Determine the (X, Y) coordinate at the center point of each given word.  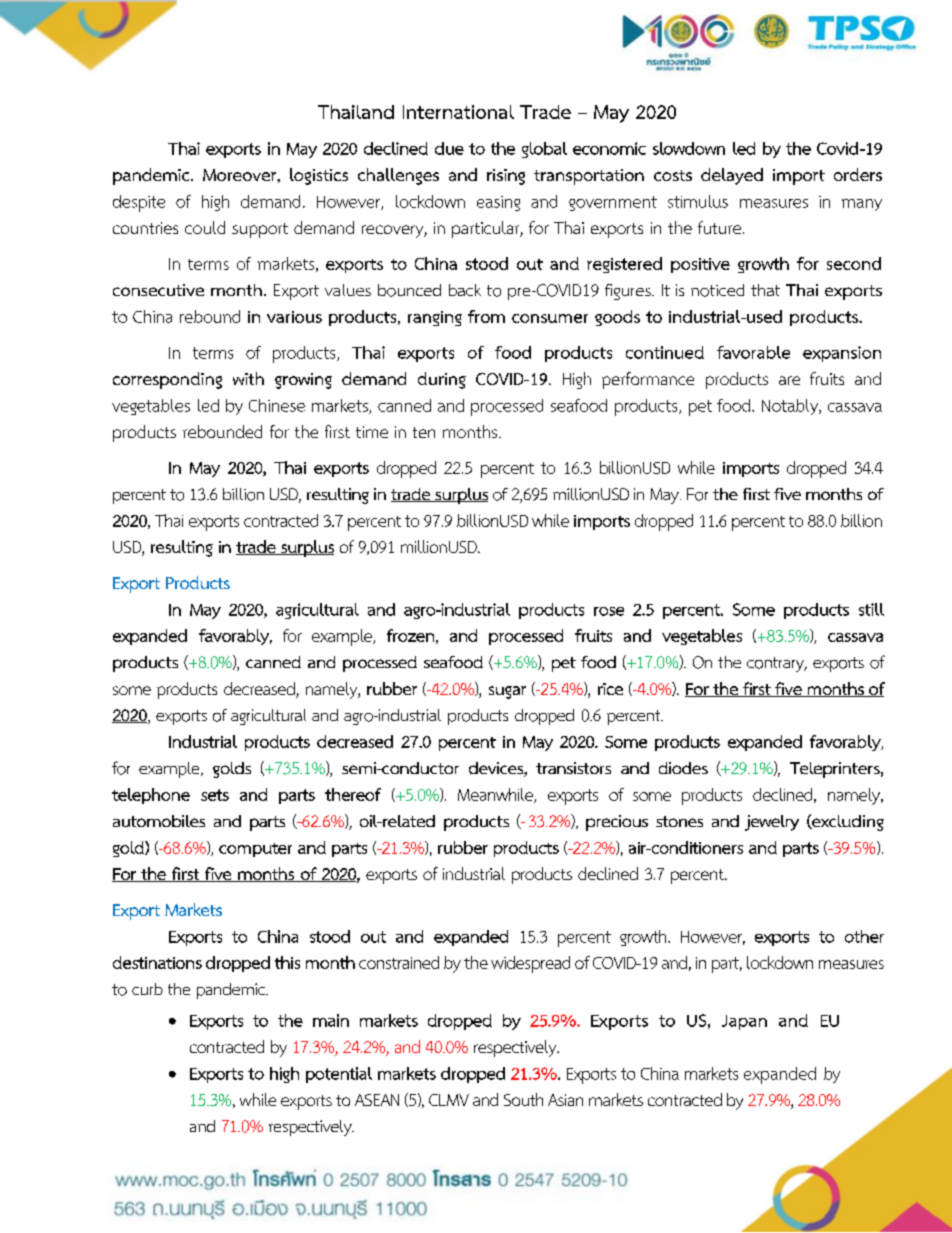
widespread (530, 964)
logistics (319, 176)
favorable (753, 352)
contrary (776, 664)
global (544, 150)
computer (255, 850)
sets (215, 795)
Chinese (277, 405)
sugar (507, 692)
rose (609, 611)
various (294, 317)
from (486, 316)
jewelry (772, 823)
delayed (732, 176)
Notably (791, 407)
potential (339, 1075)
